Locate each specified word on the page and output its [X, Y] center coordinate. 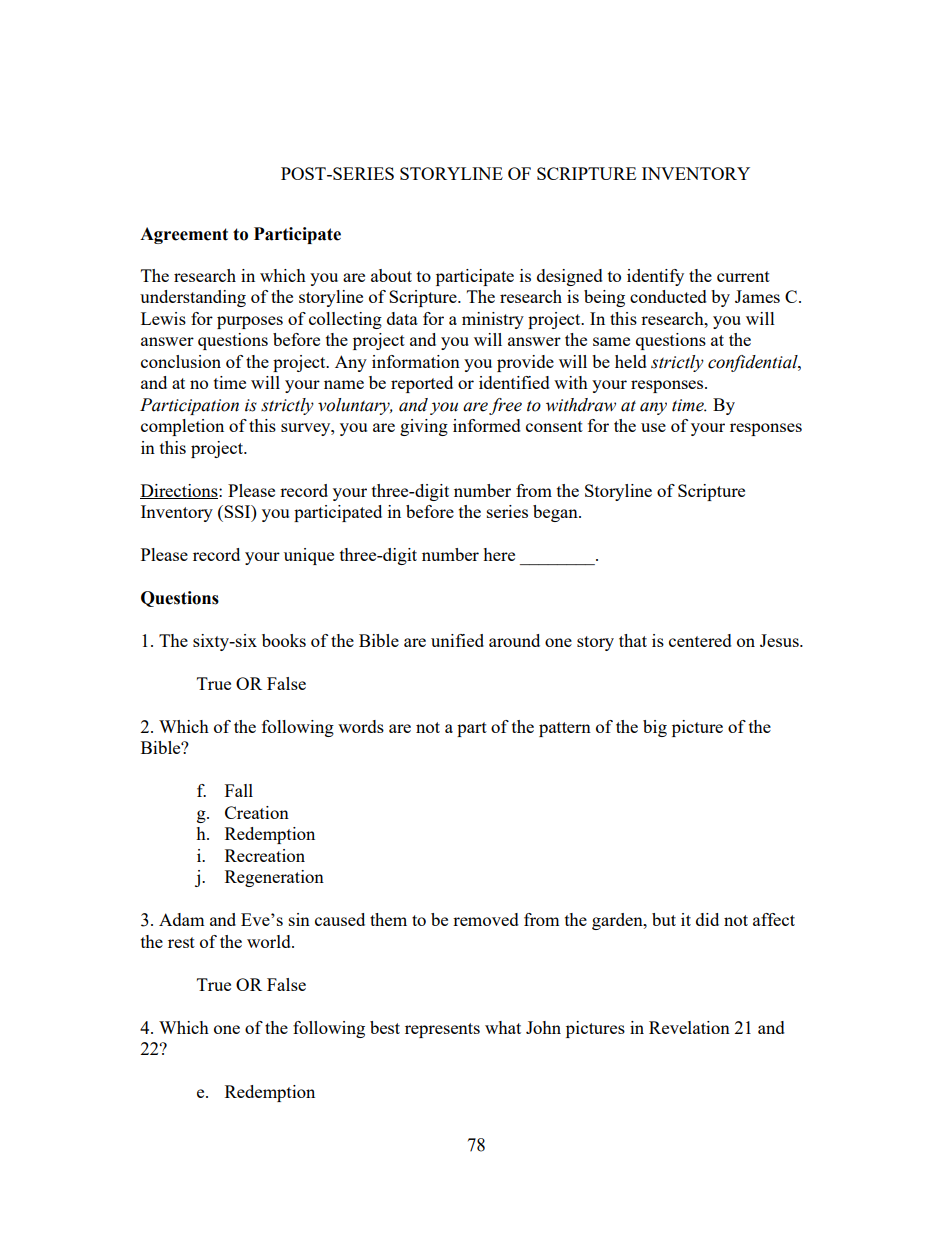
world [270, 941]
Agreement [184, 235]
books [284, 640]
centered [700, 640]
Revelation [689, 1027]
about [391, 275]
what [503, 1027]
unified [457, 640]
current [743, 276]
